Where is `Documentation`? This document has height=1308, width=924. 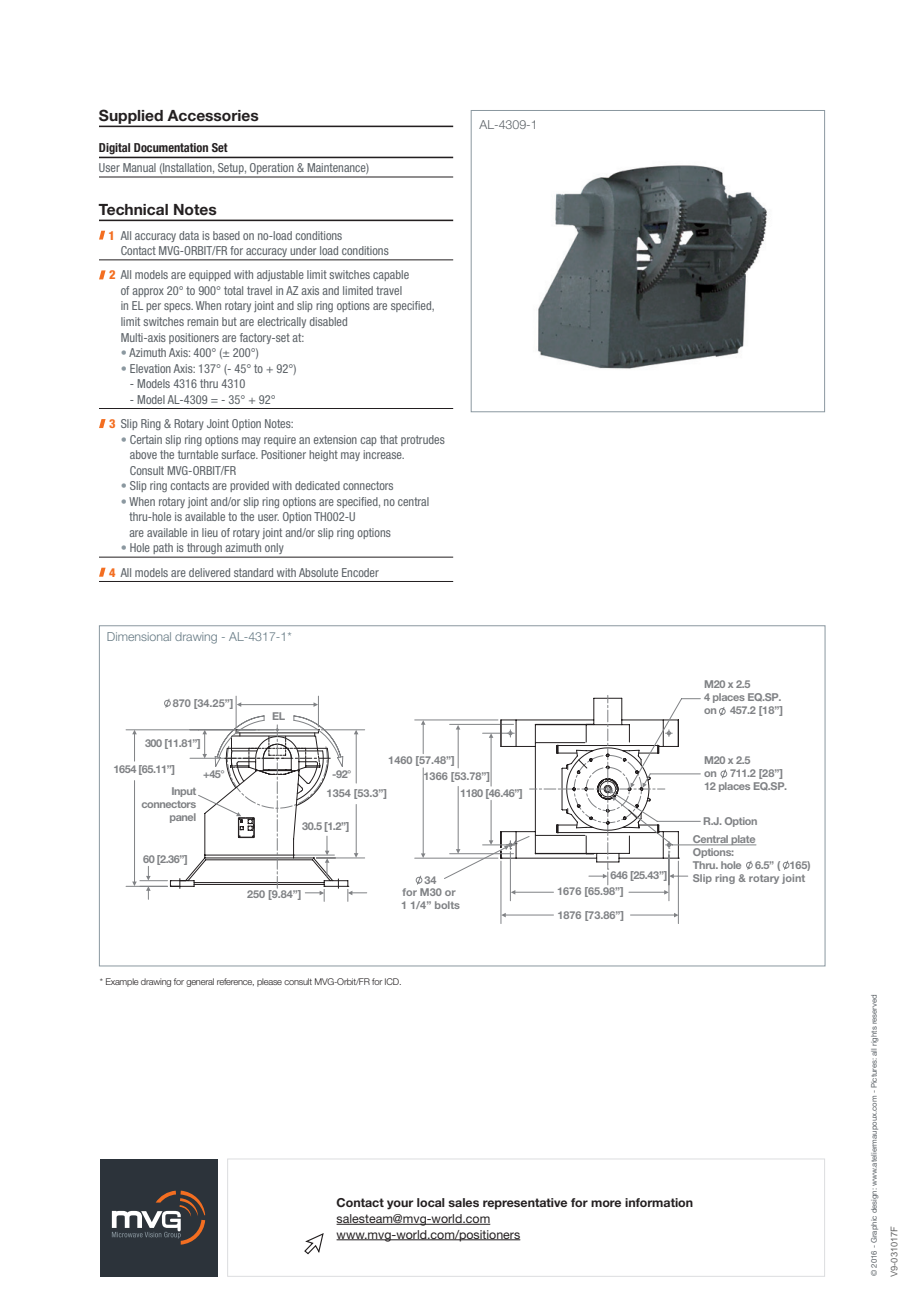
Documentation is located at coordinates (171, 147).
